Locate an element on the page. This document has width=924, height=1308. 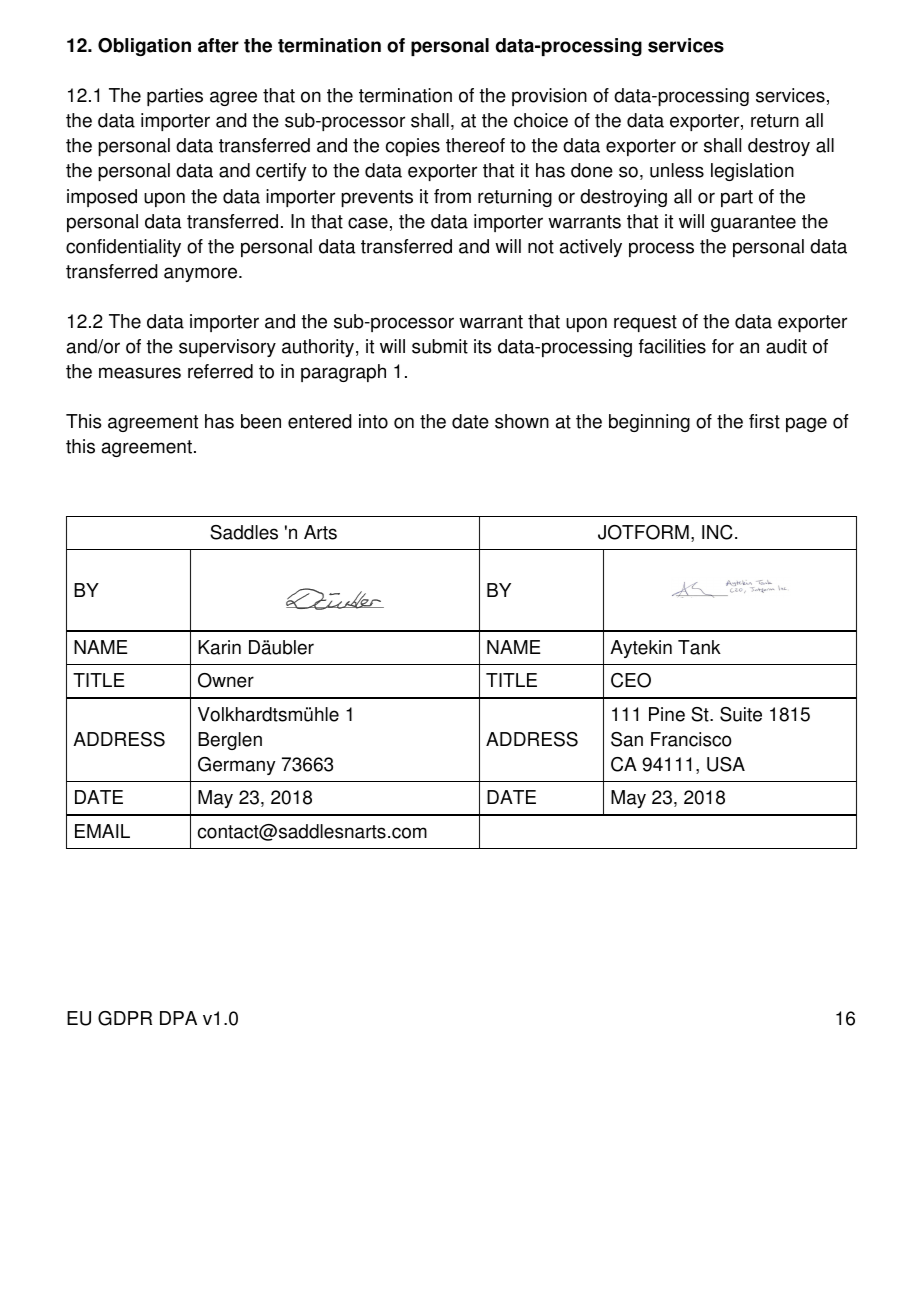
Karin is located at coordinates (219, 647).
